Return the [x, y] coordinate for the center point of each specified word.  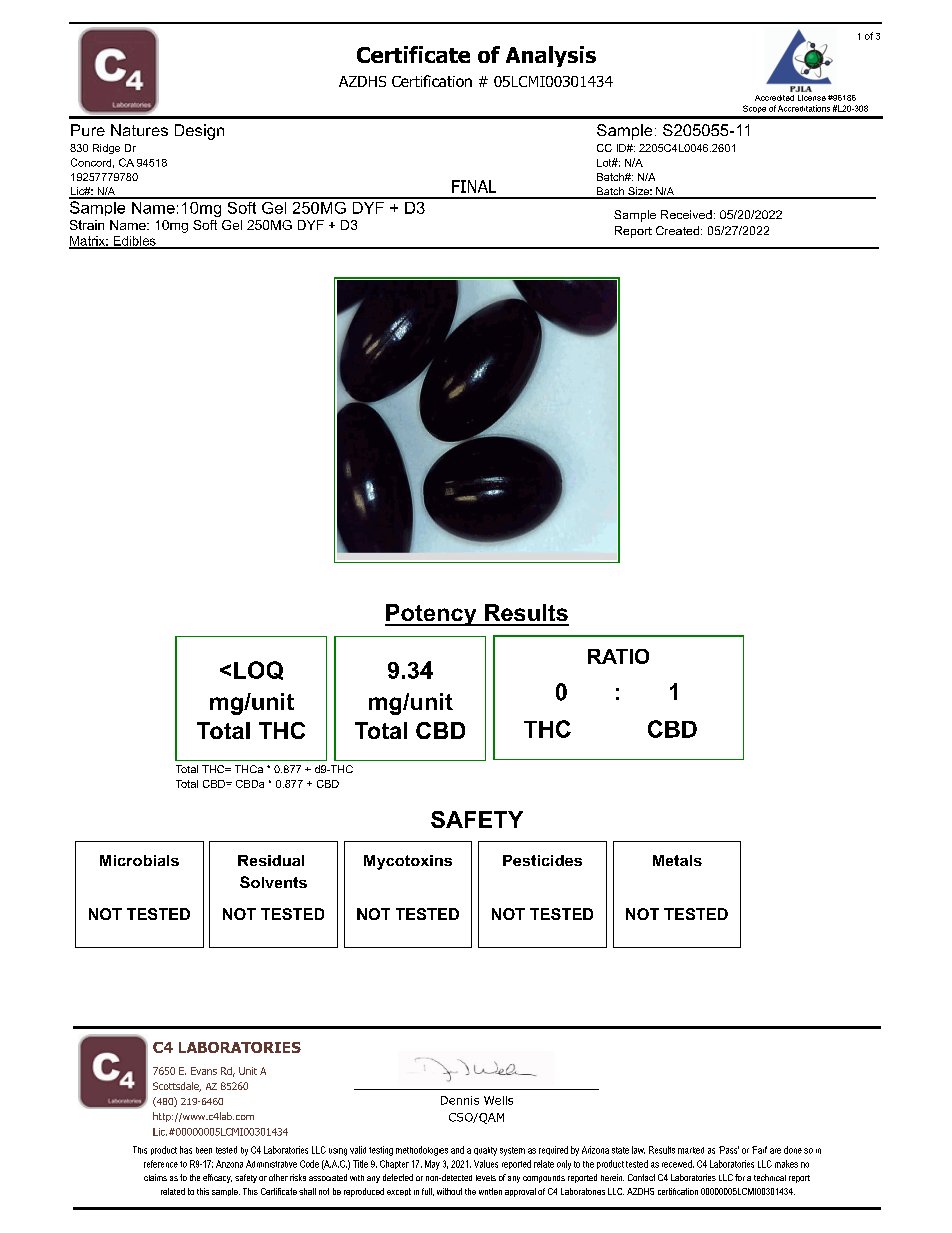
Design [199, 132]
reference [161, 1164]
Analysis [551, 56]
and [457, 1150]
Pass [729, 1150]
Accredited [774, 98]
